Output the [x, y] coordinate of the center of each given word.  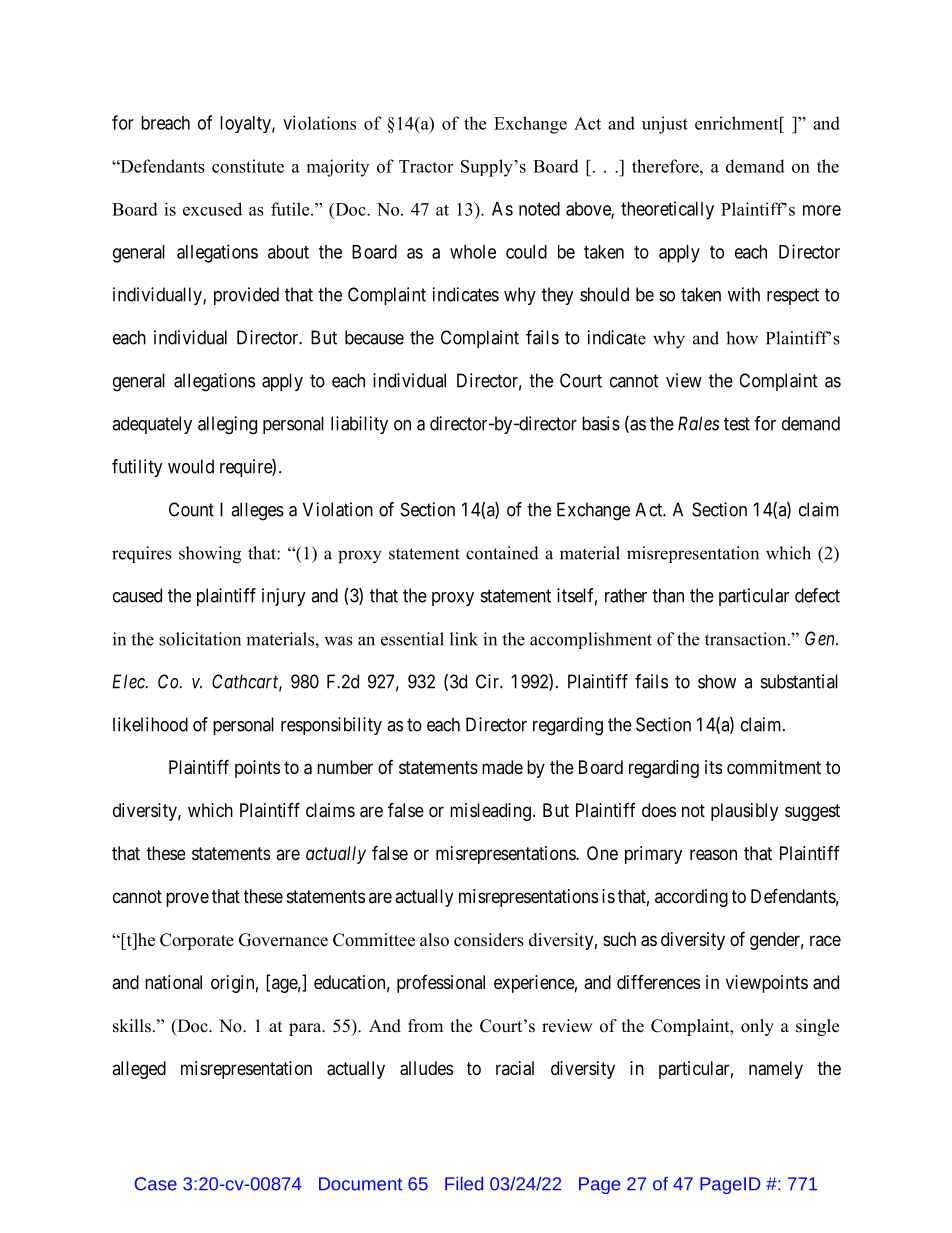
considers [489, 940]
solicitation [200, 639]
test [737, 424]
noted [539, 209]
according [691, 898]
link [464, 639]
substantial [799, 681]
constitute [248, 166]
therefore [666, 166]
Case [156, 1184]
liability [359, 425]
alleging [227, 425]
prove [187, 899]
